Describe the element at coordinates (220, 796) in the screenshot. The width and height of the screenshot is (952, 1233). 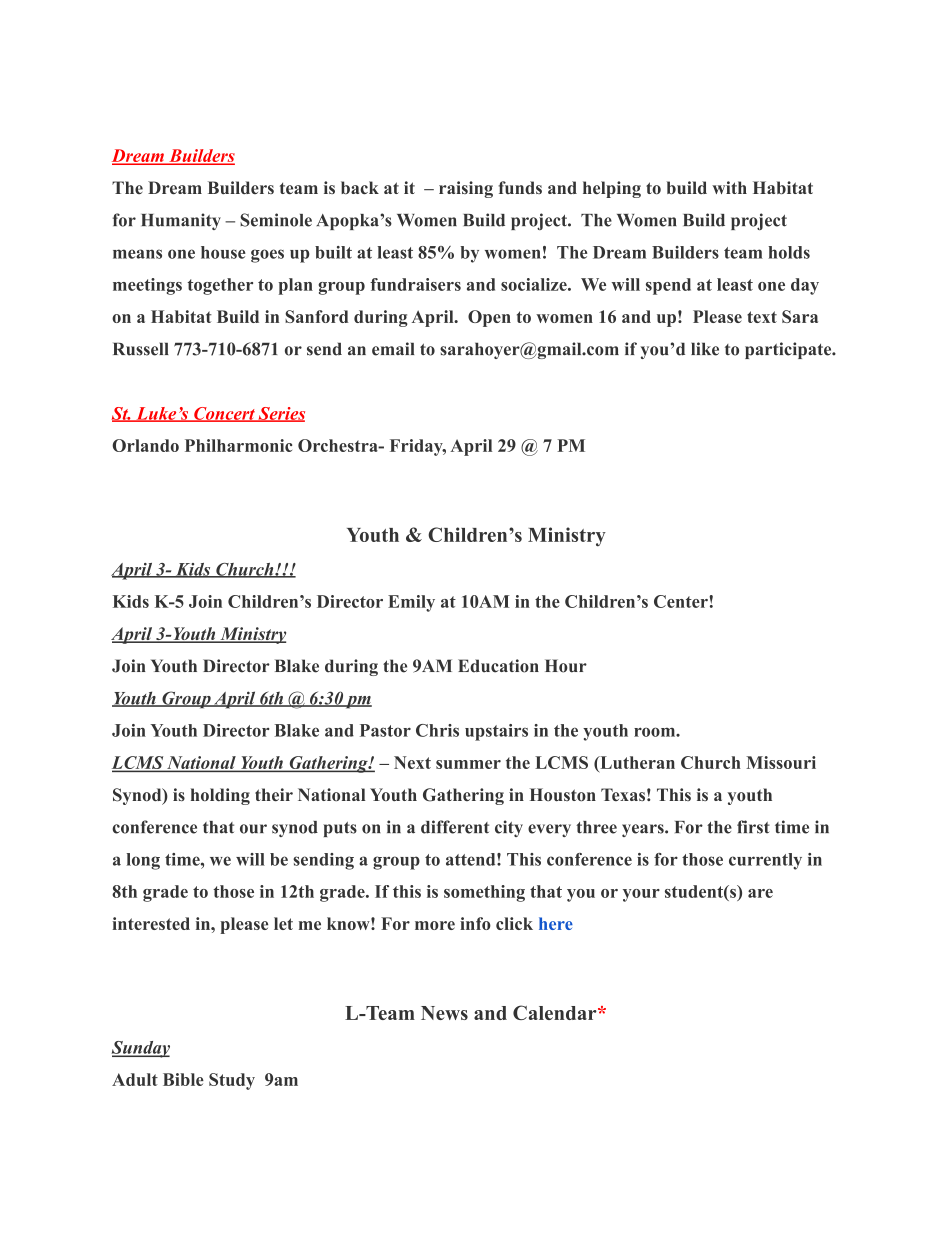
I see `holding` at that location.
